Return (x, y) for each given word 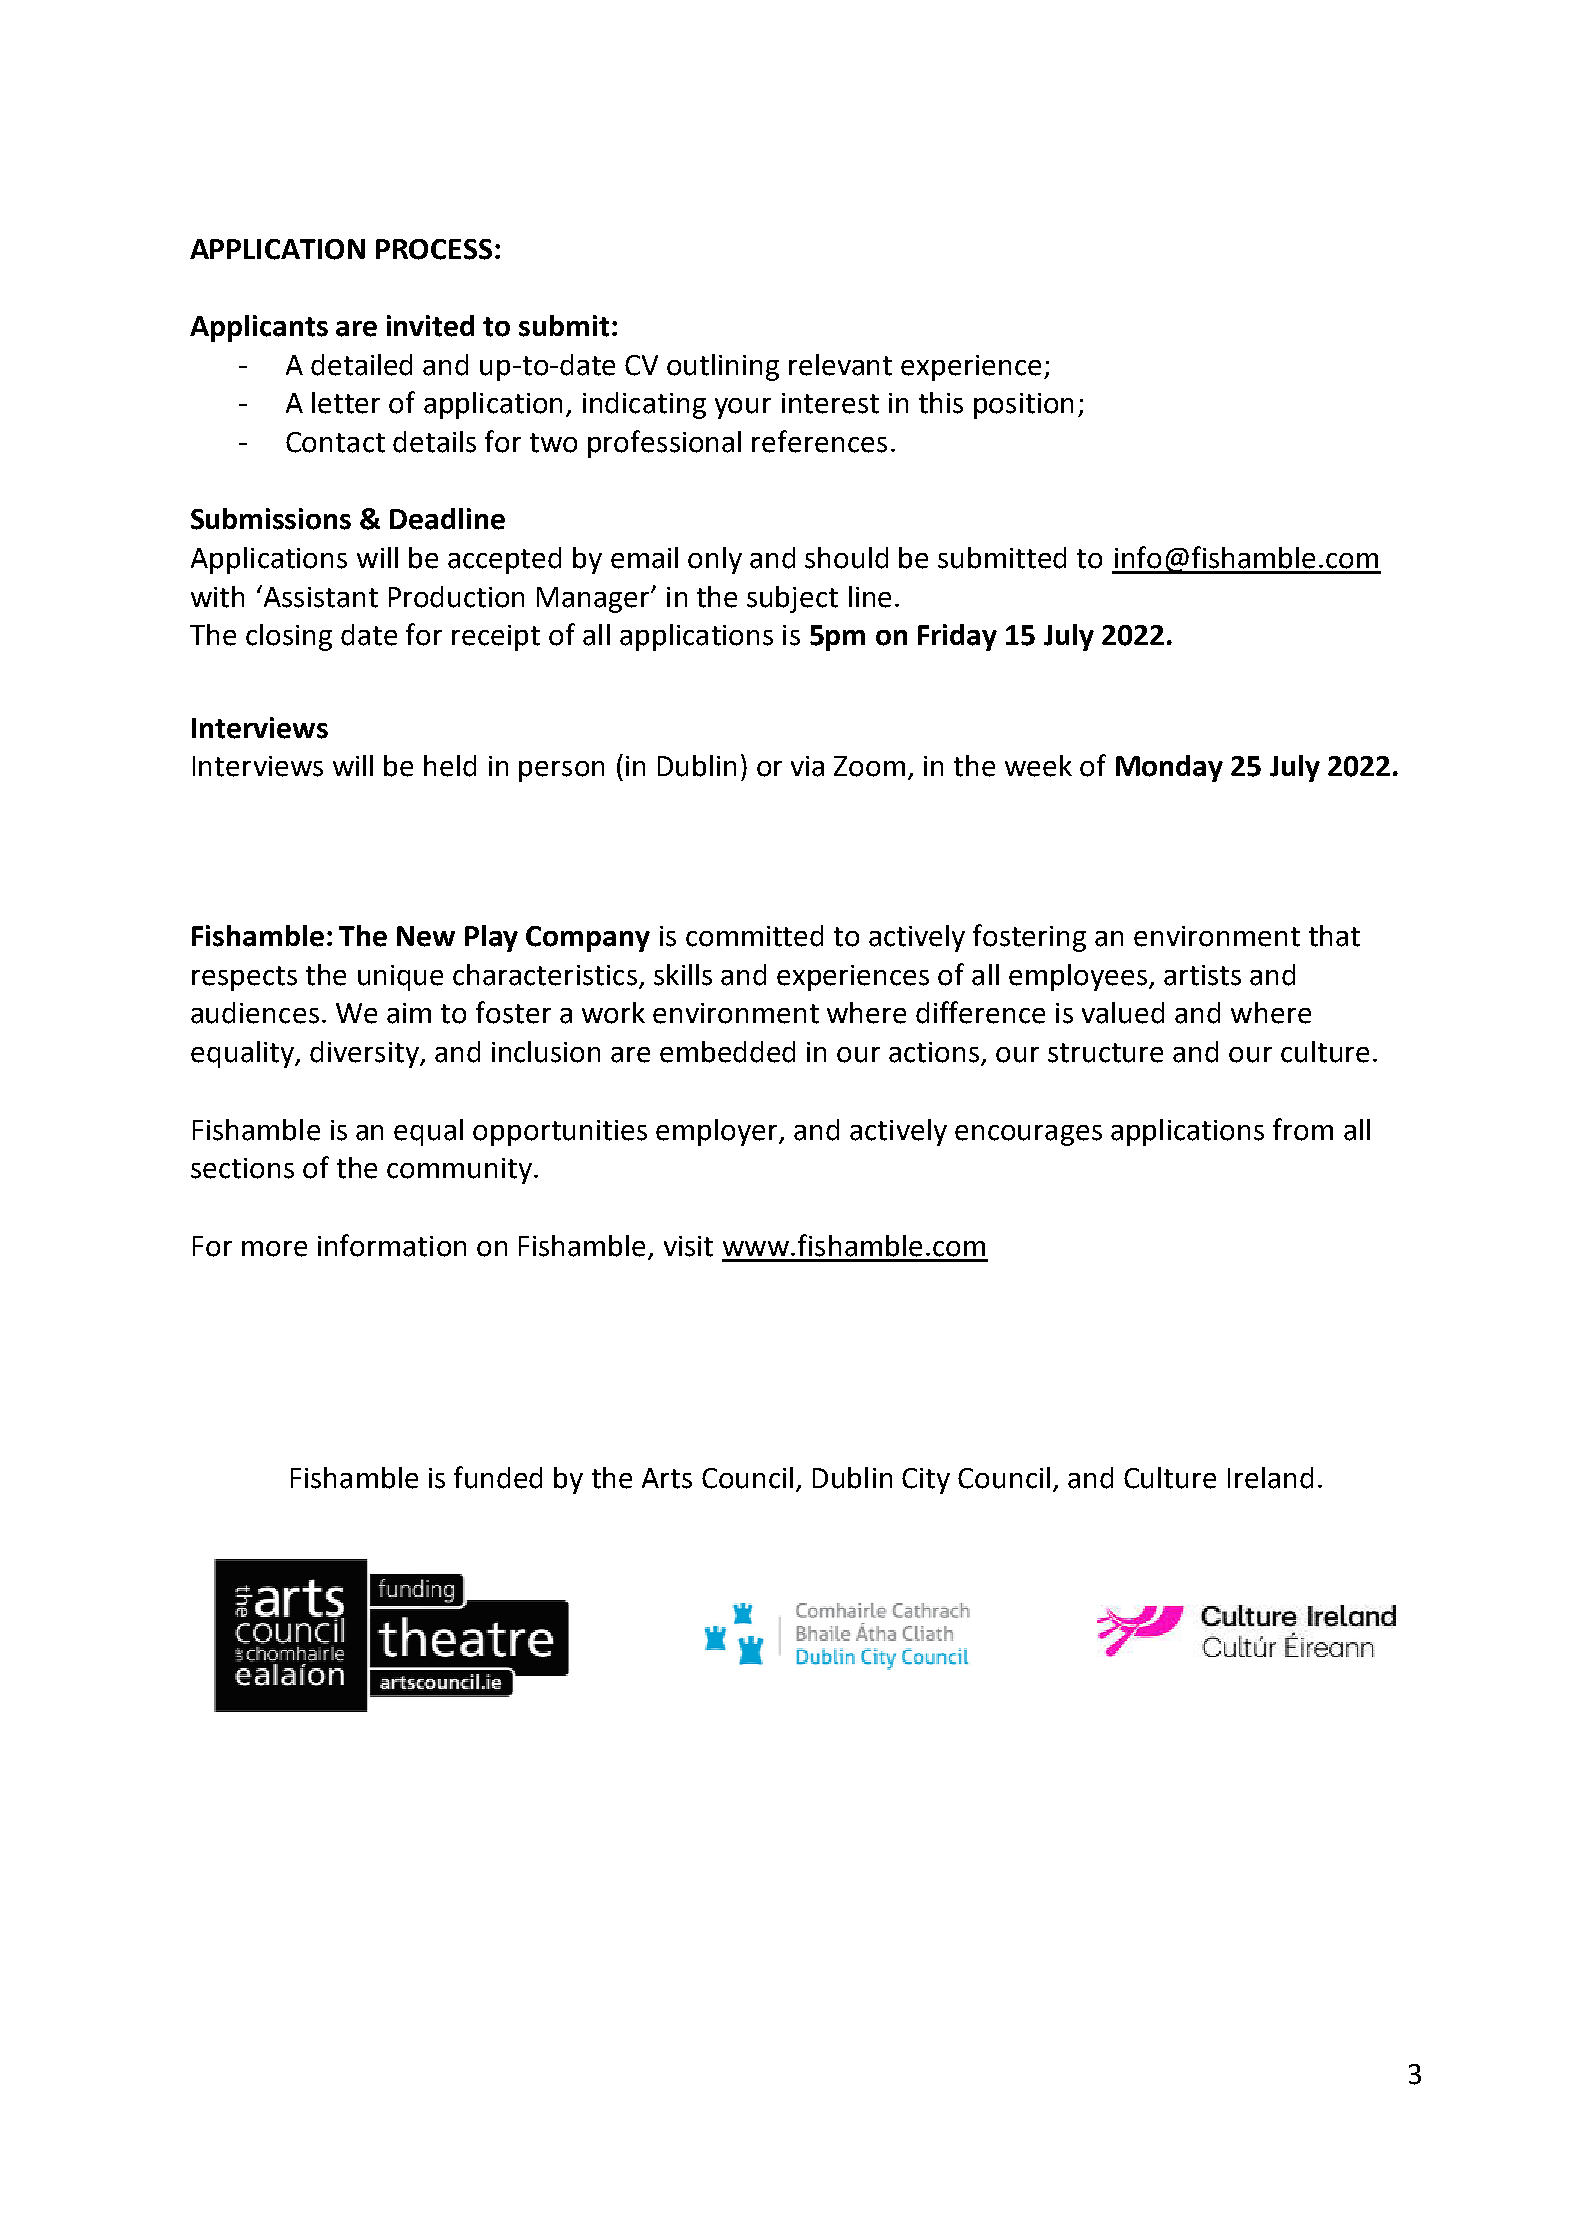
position (1023, 406)
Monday (1169, 768)
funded (498, 1477)
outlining (723, 367)
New (426, 936)
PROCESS (434, 249)
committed (754, 936)
